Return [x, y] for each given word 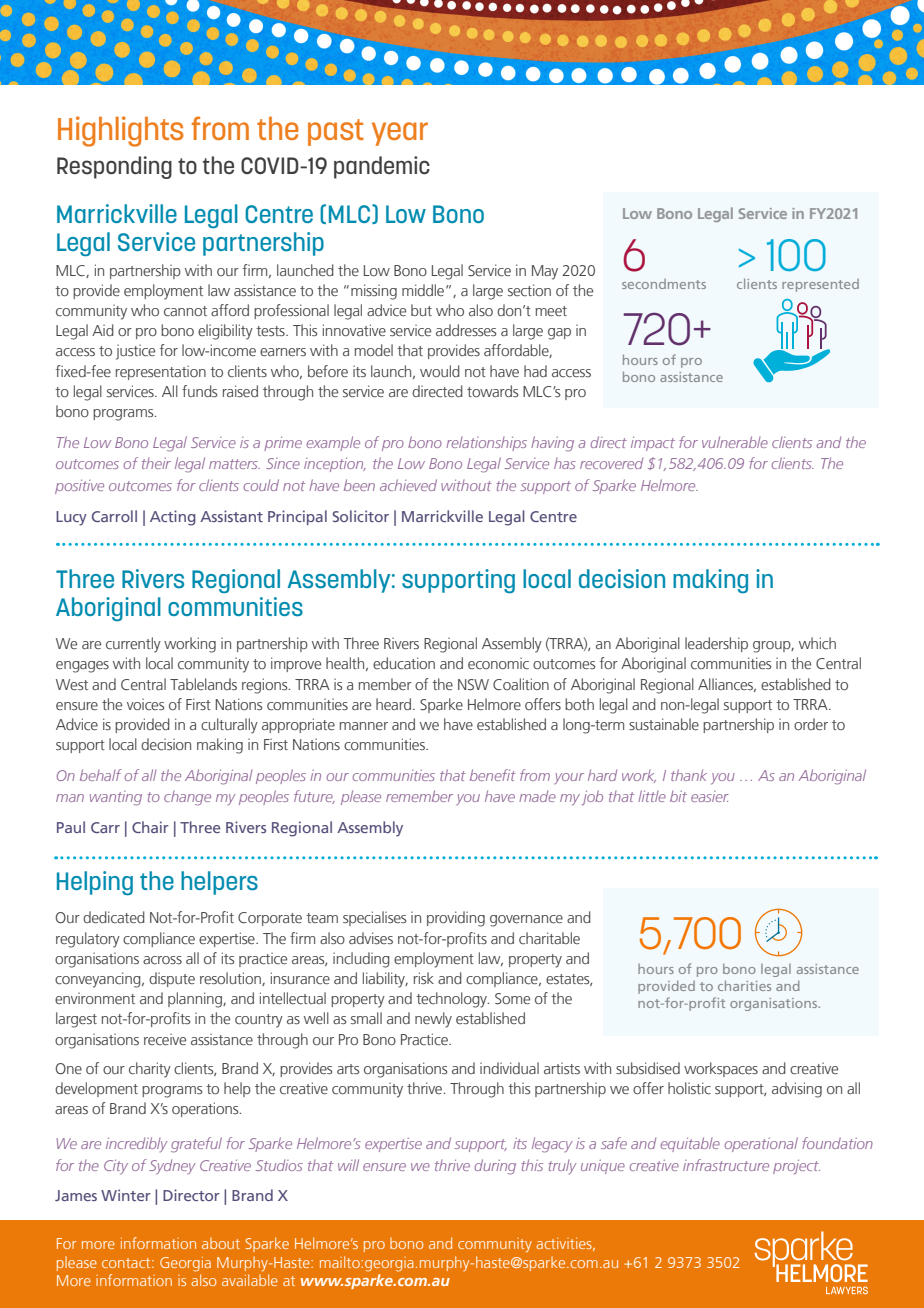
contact [127, 1263]
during [495, 1167]
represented [820, 285]
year [400, 134]
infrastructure [726, 1165]
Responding [114, 167]
